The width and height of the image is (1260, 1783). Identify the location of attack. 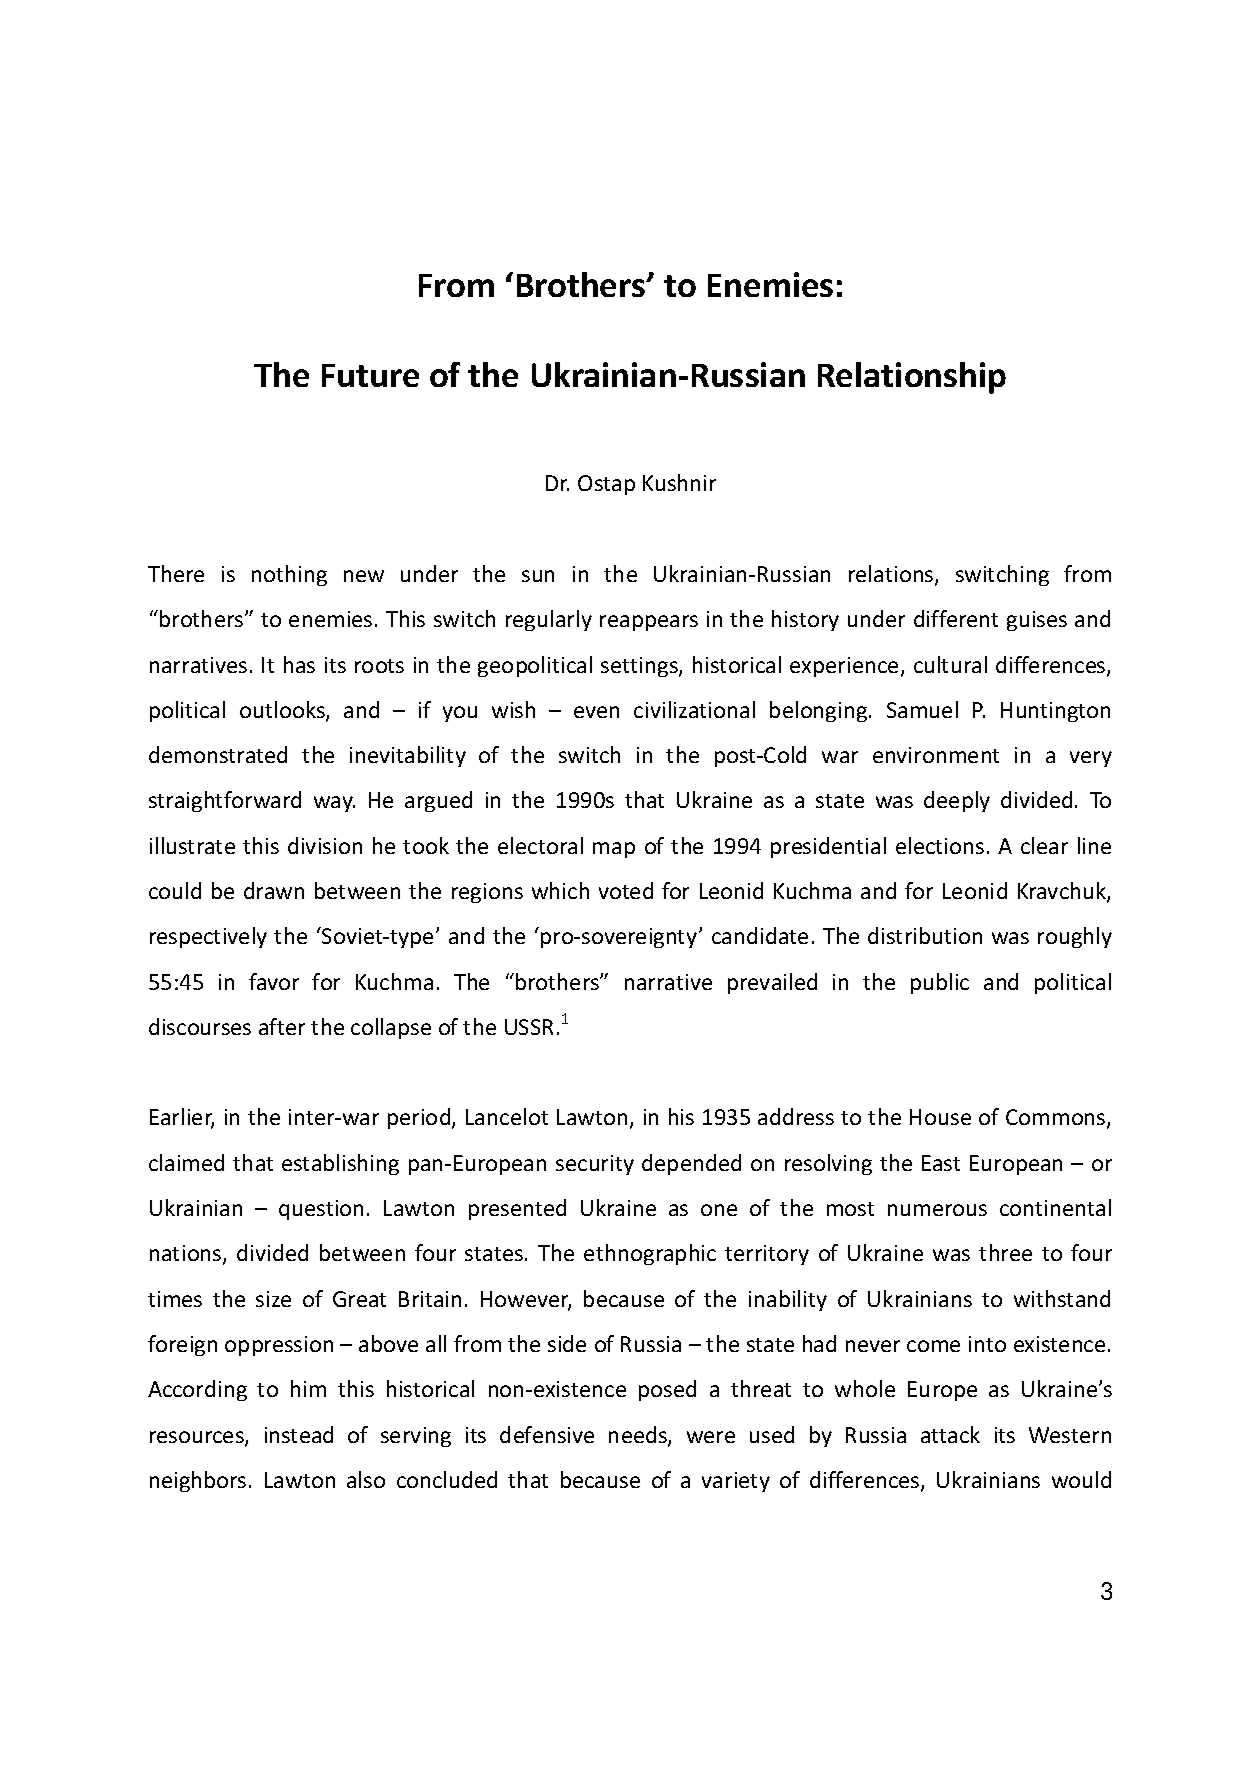
(950, 1434).
